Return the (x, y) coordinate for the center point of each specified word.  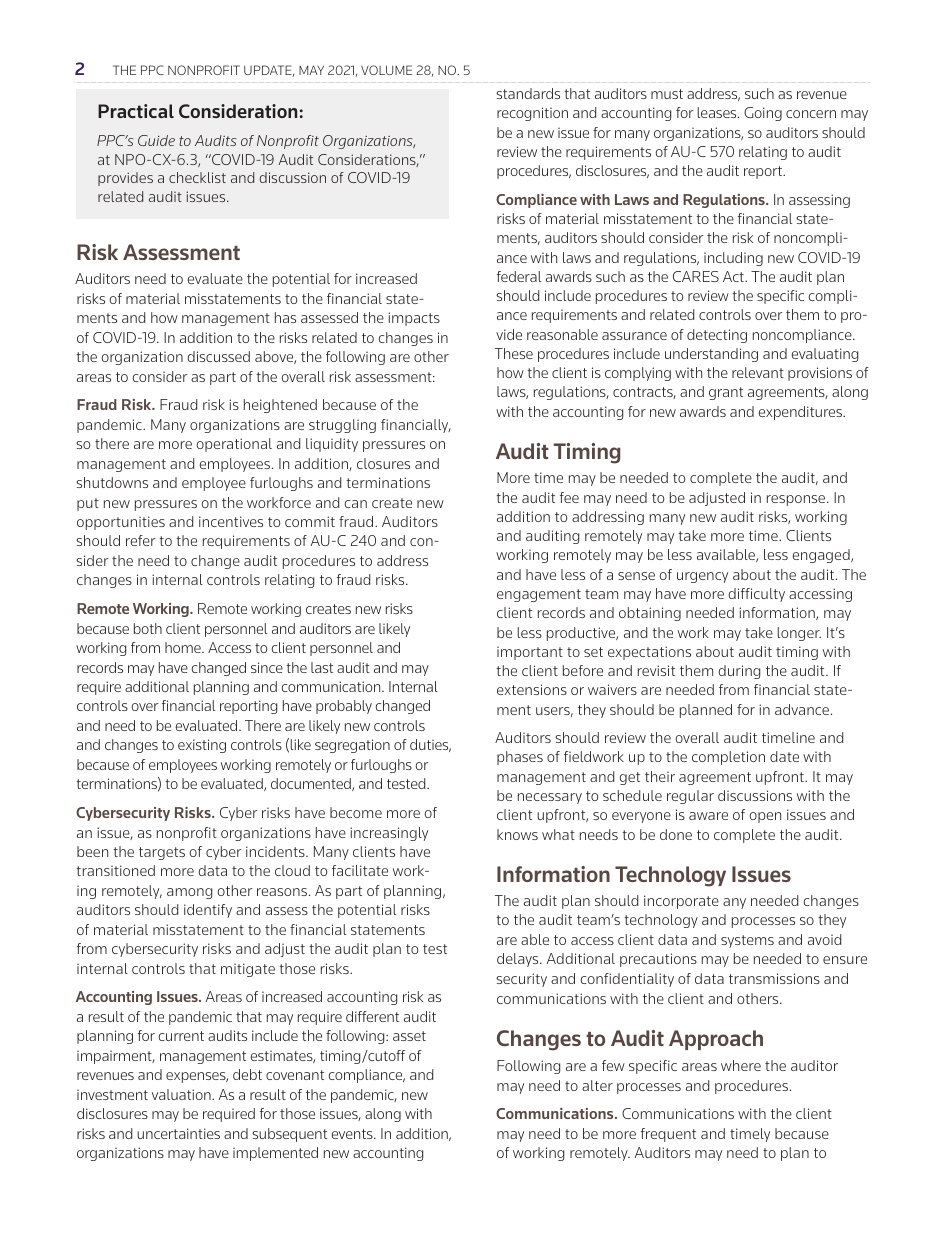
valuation (182, 1094)
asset (409, 1036)
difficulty (756, 595)
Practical (136, 111)
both (148, 628)
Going (763, 114)
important (530, 653)
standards (528, 93)
